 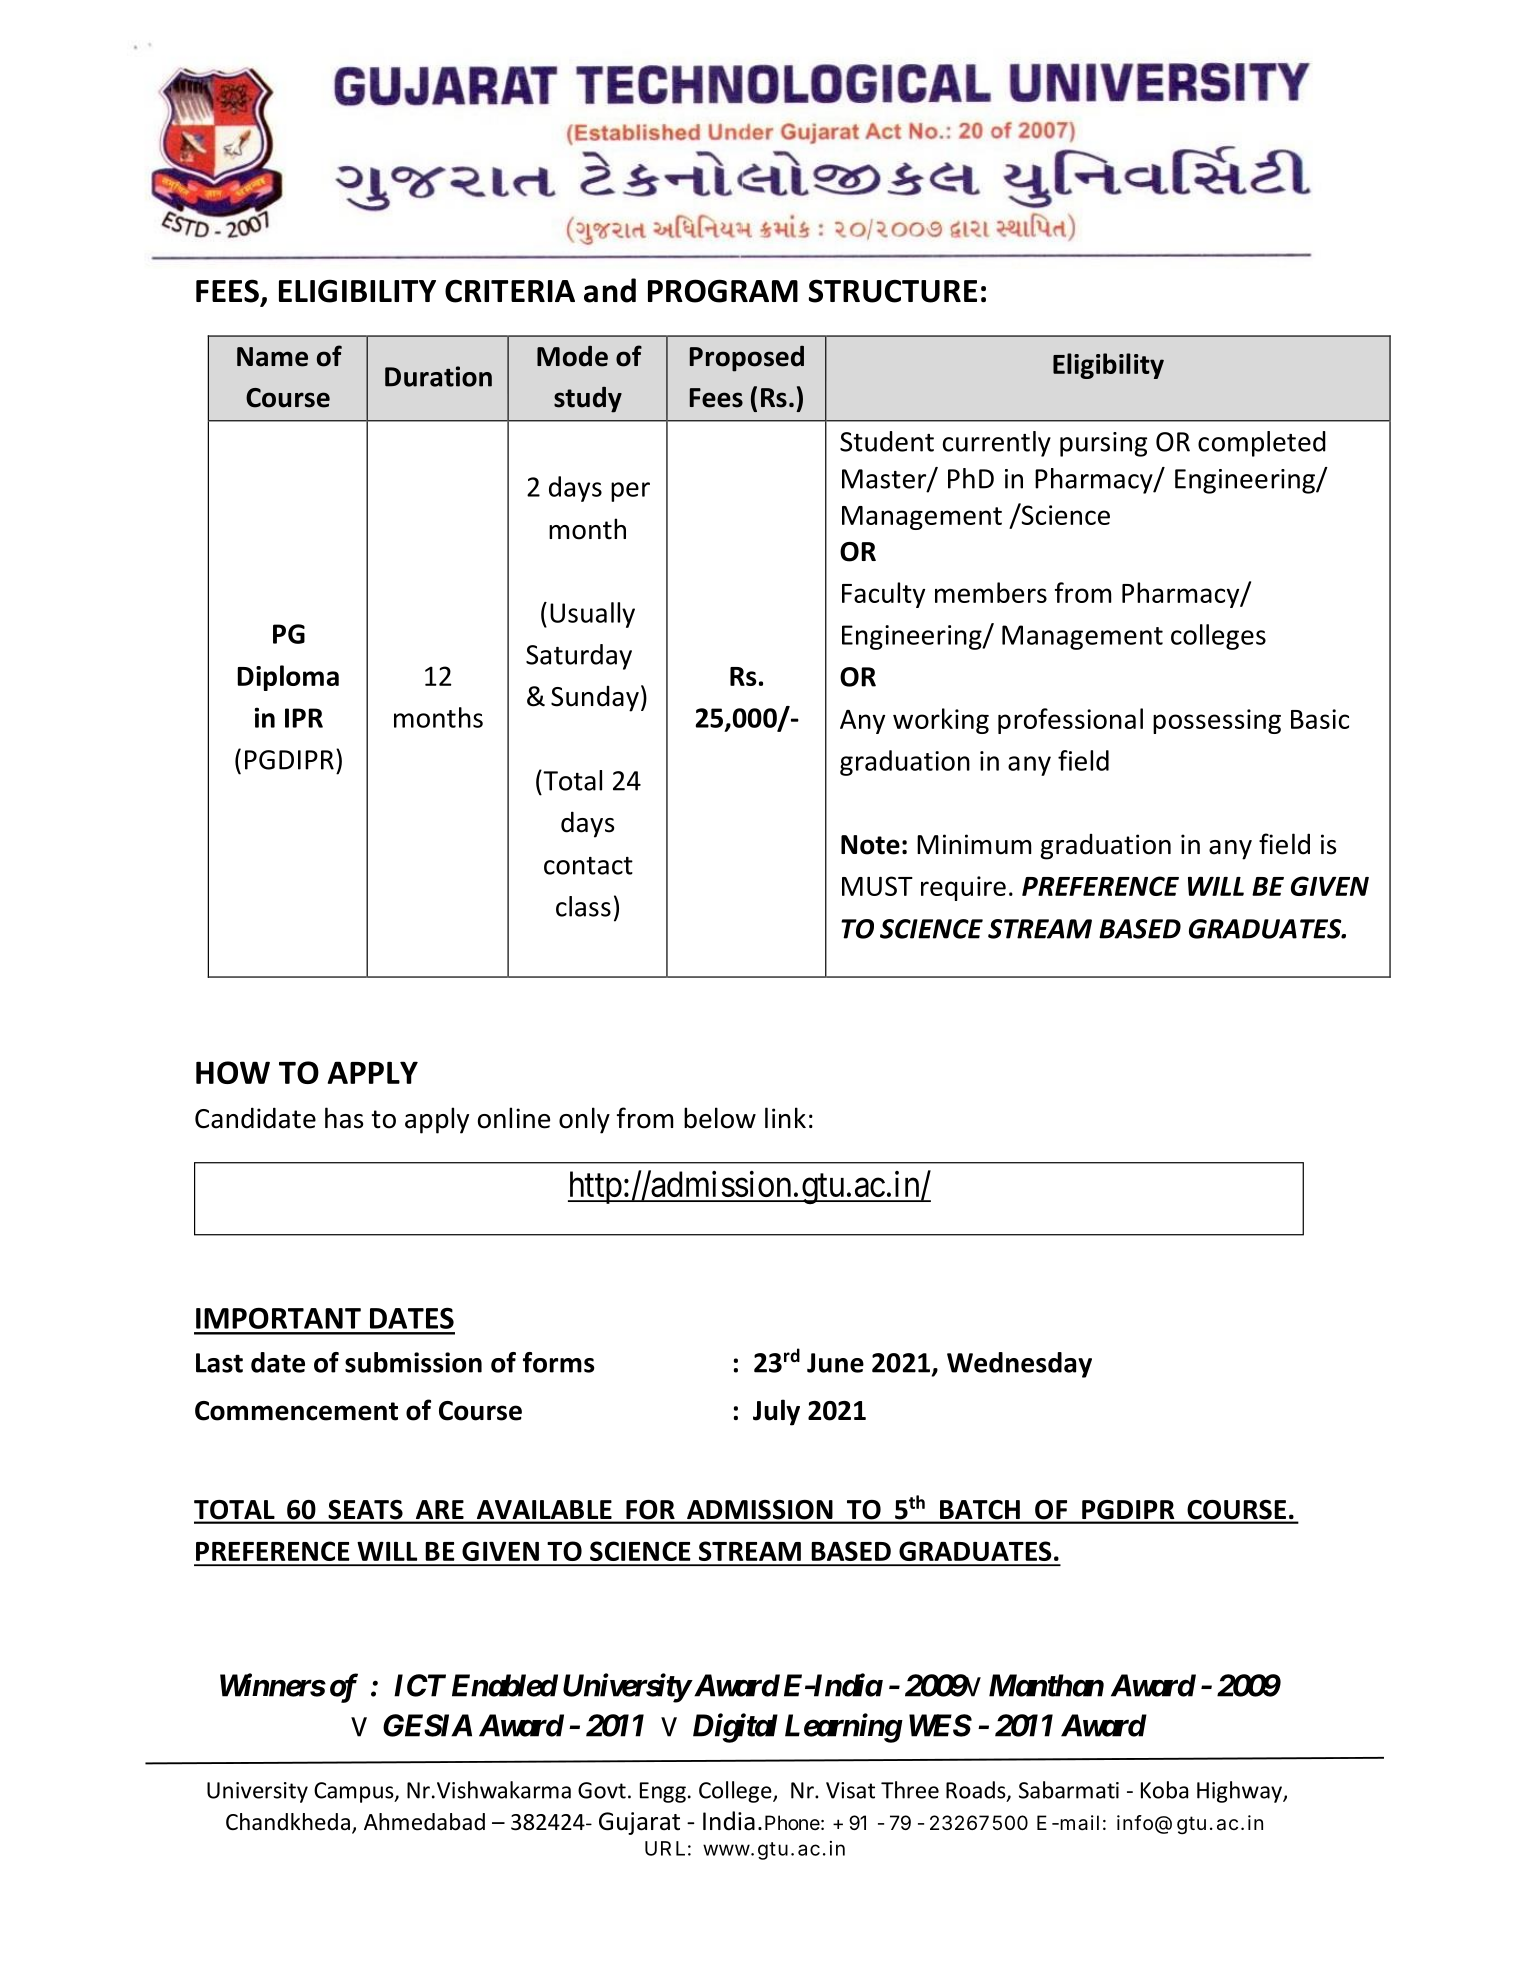 What do you see at coordinates (288, 678) in the screenshot?
I see `Diploma` at bounding box center [288, 678].
